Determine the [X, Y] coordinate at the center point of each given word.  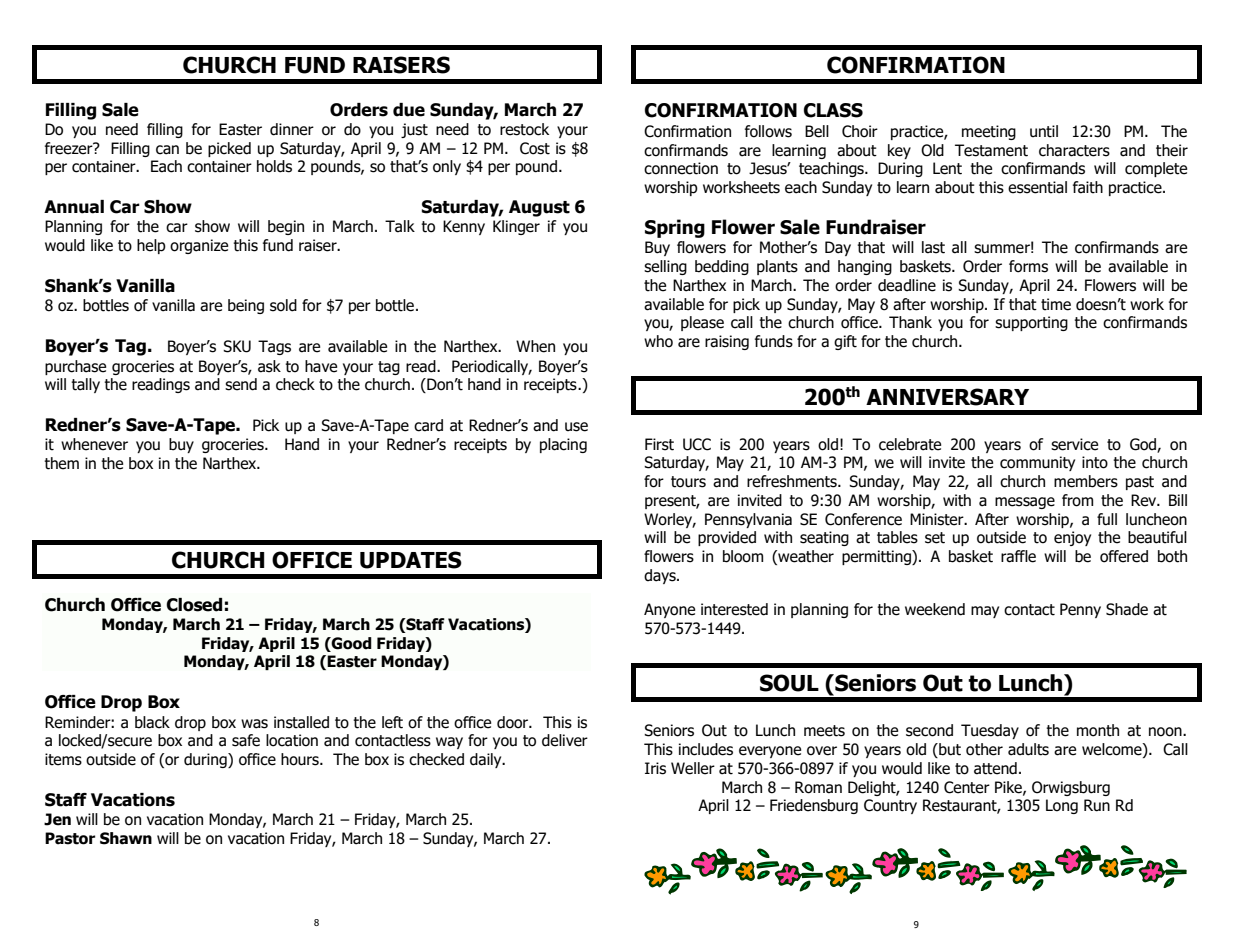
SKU [237, 346]
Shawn [126, 838]
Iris [655, 768]
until [1044, 131]
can [167, 150]
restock [524, 129]
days [661, 576]
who [658, 341]
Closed [194, 605]
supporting [1031, 323]
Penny [1080, 610]
